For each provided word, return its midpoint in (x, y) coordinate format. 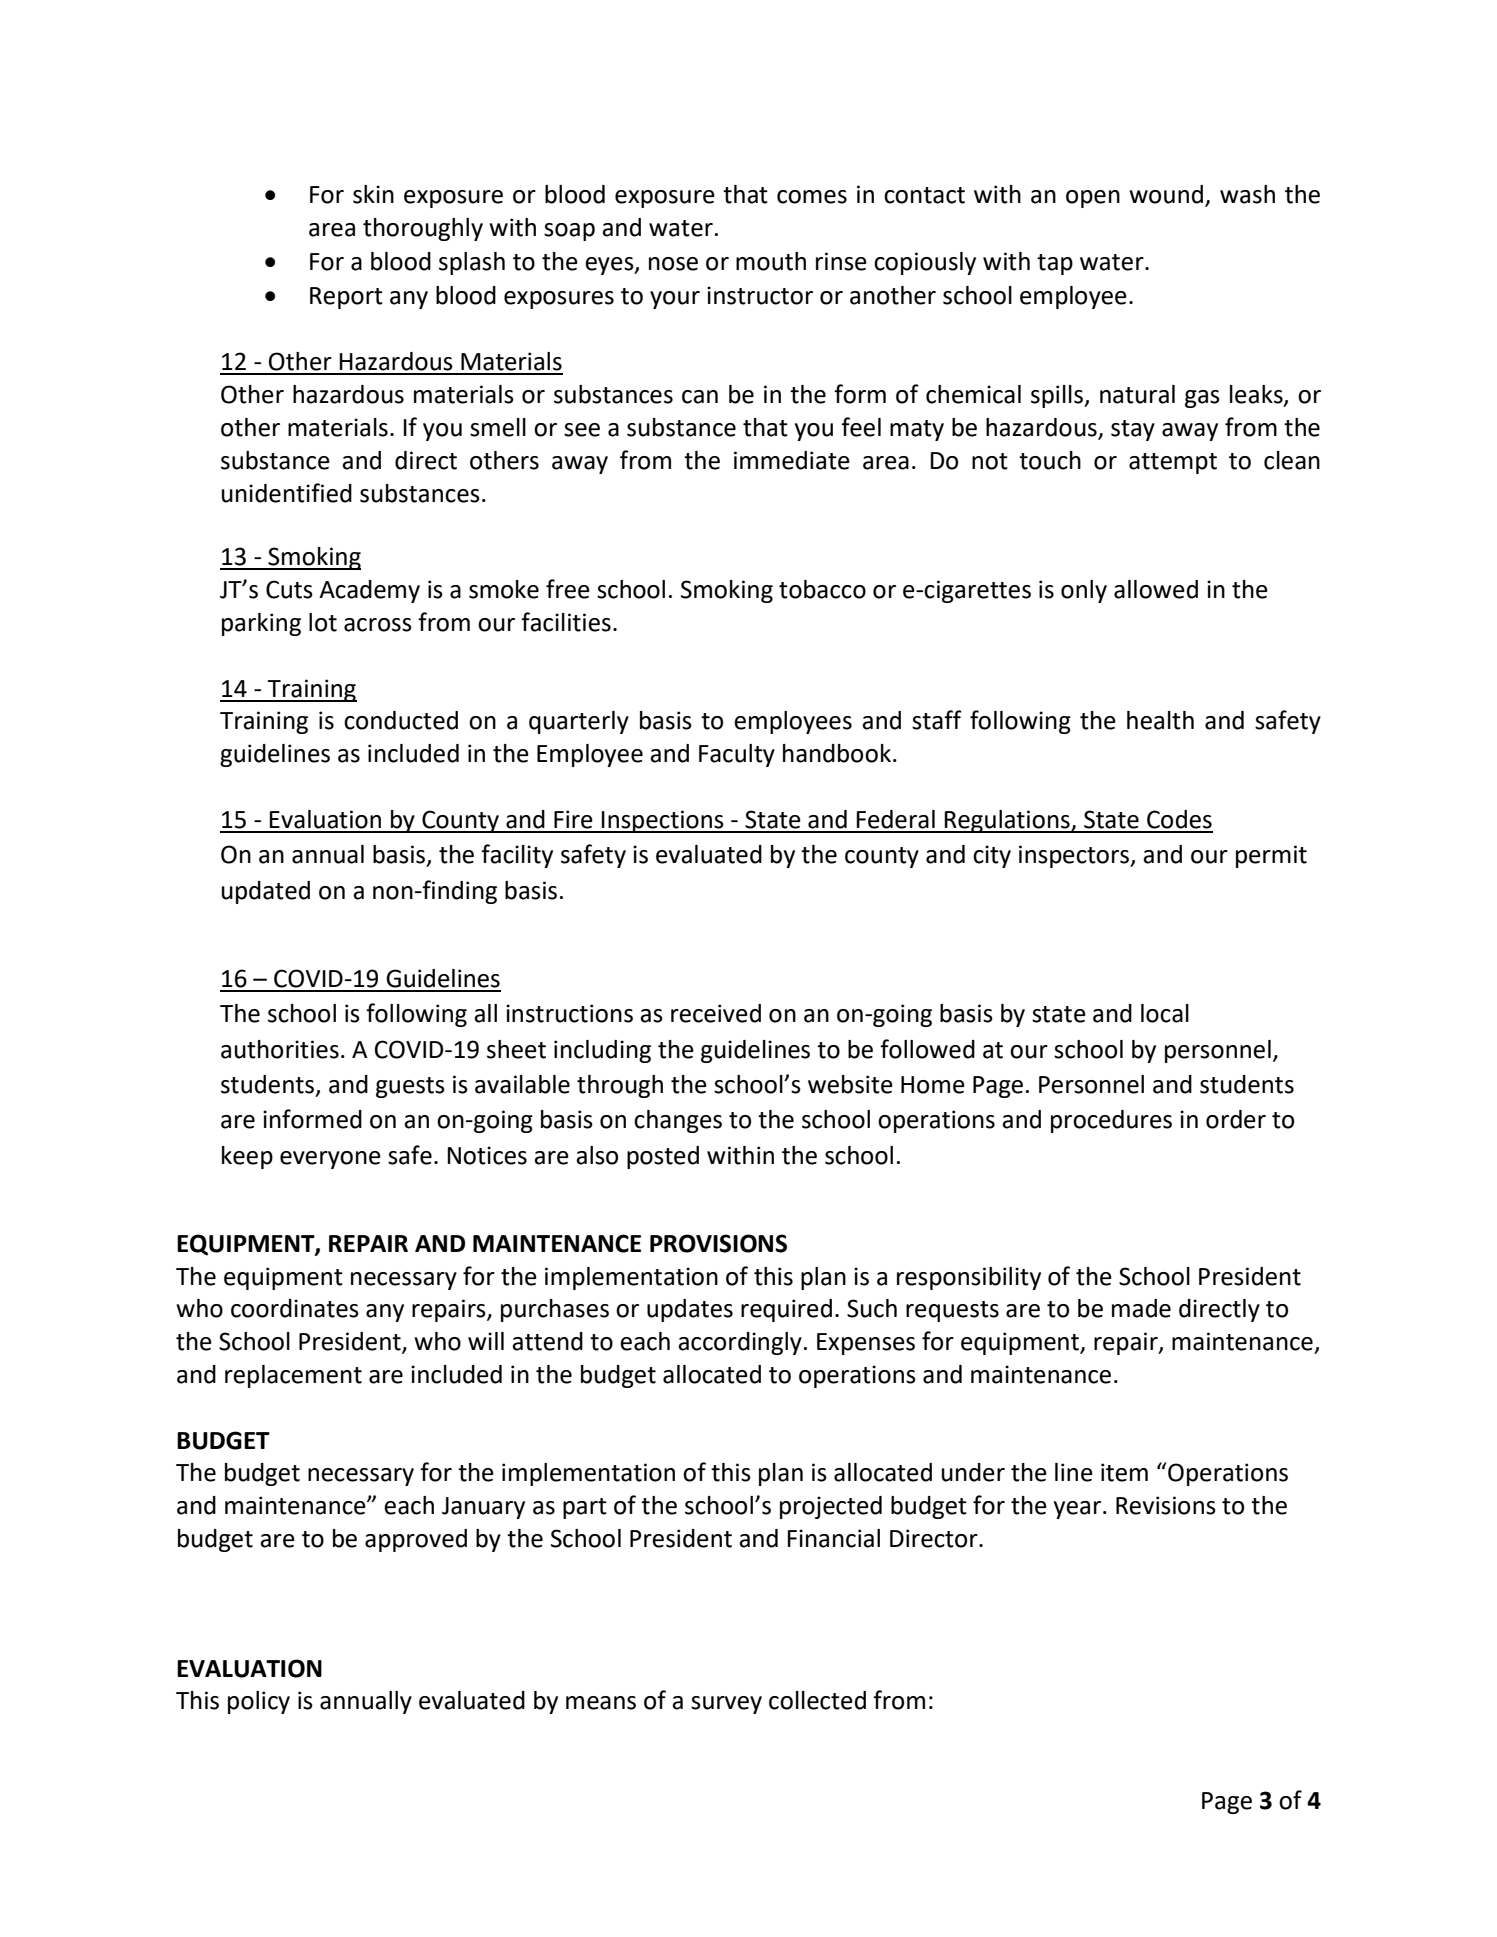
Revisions (1166, 1505)
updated (266, 892)
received (716, 1013)
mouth (771, 261)
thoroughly (423, 229)
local (1165, 1013)
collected (817, 1700)
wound (1166, 194)
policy (259, 1702)
